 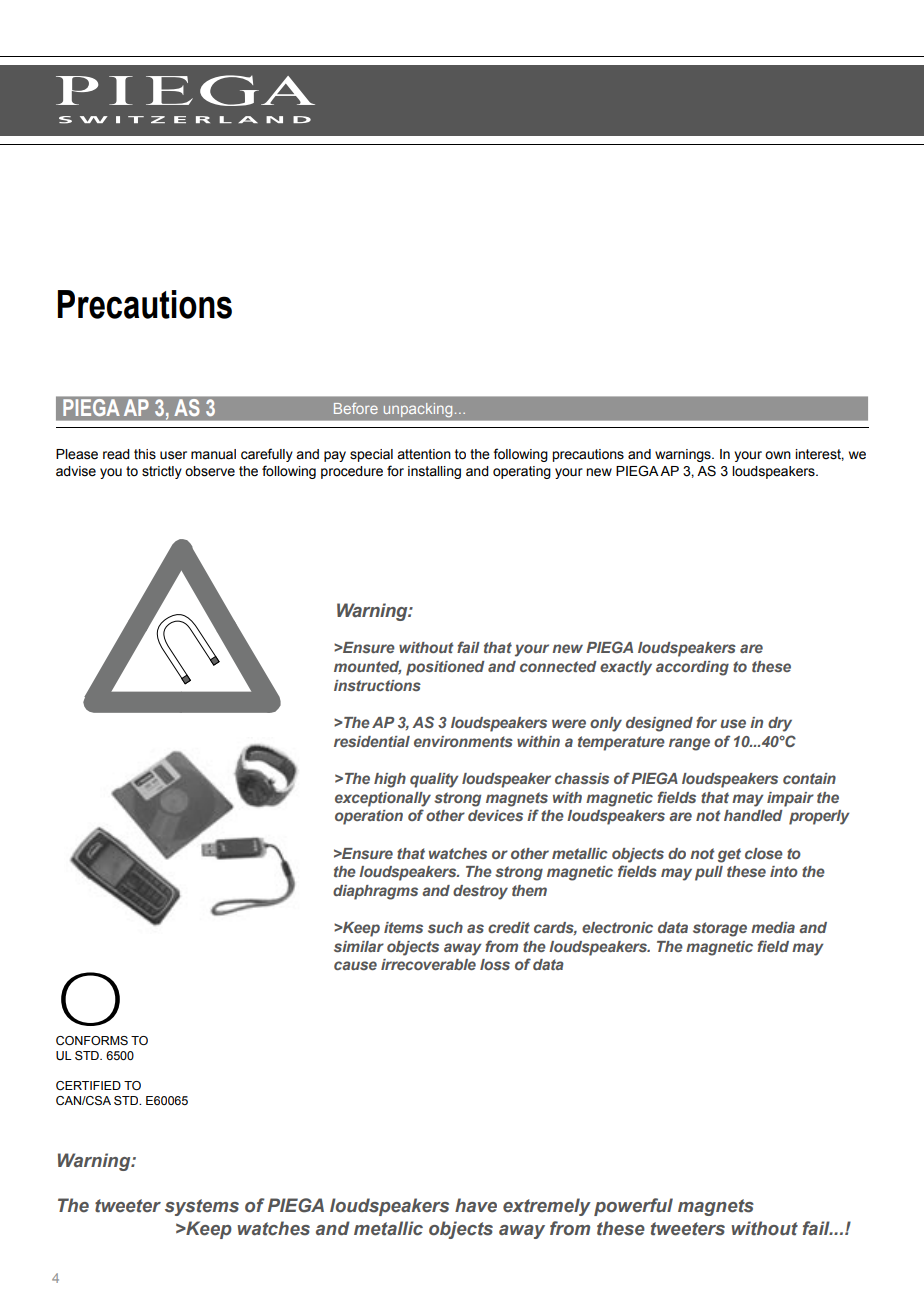 What do you see at coordinates (633, 1207) in the document?
I see `powerful` at bounding box center [633, 1207].
